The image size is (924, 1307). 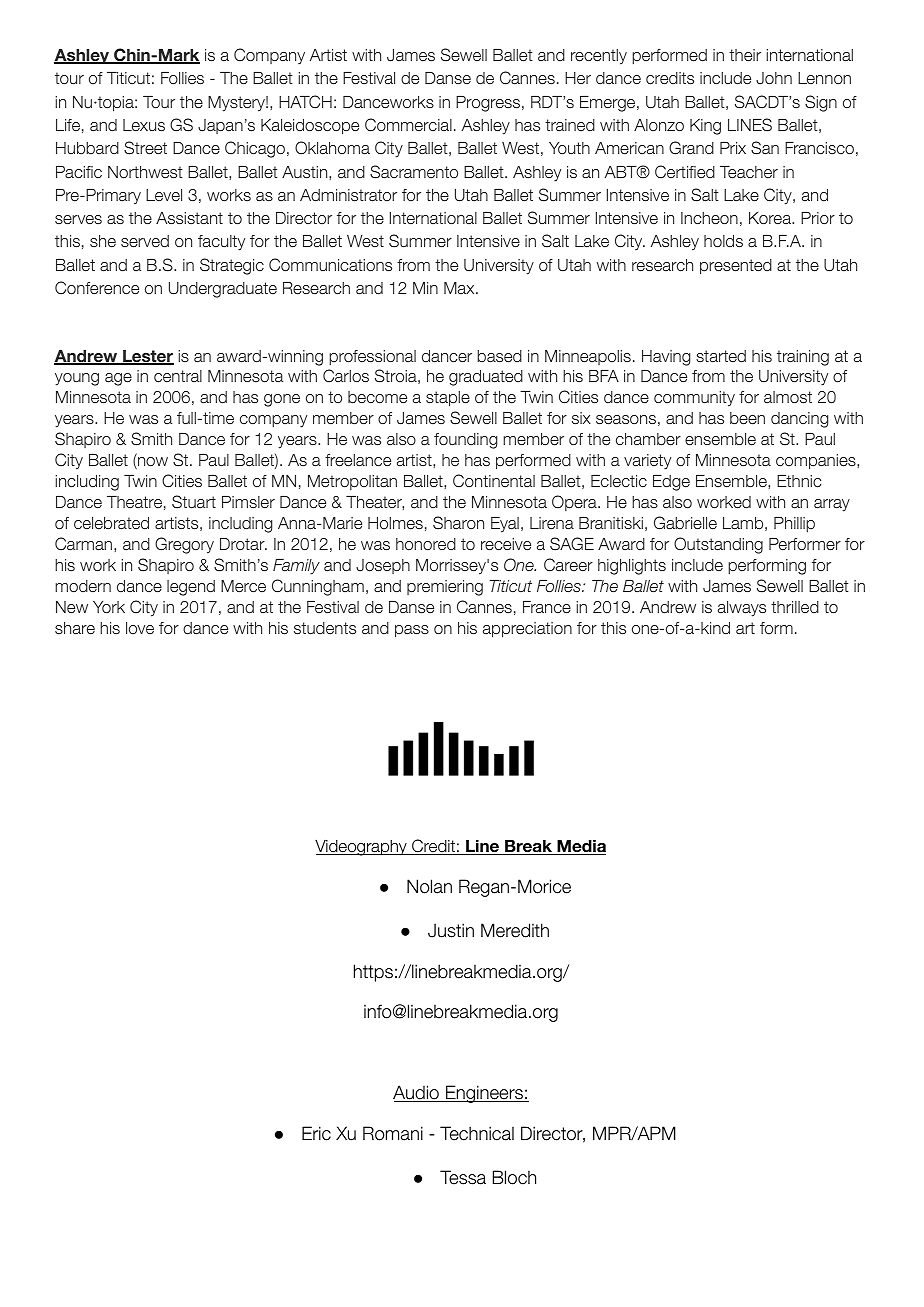 What do you see at coordinates (774, 78) in the document?
I see `John` at bounding box center [774, 78].
